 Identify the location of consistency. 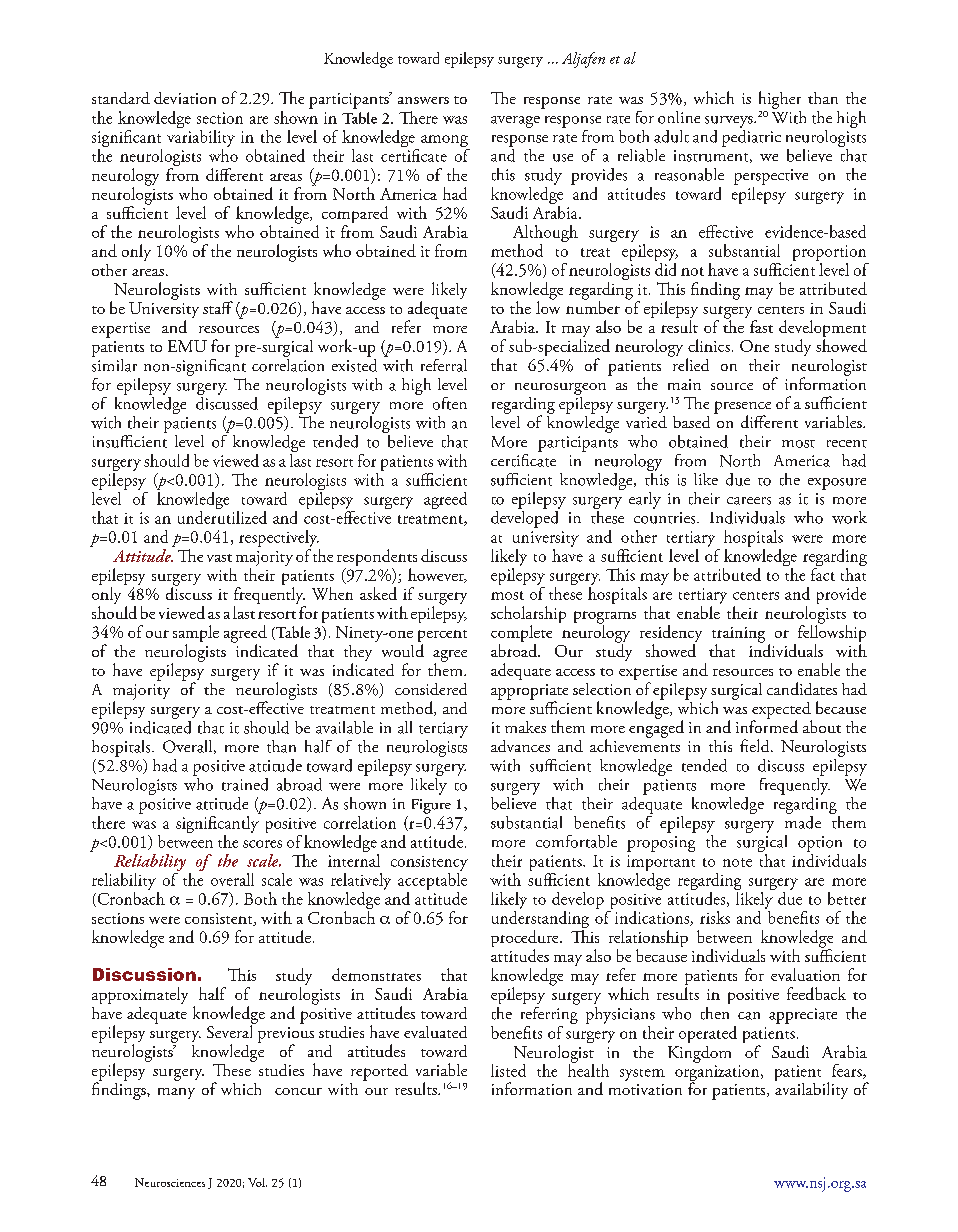
(429, 863).
